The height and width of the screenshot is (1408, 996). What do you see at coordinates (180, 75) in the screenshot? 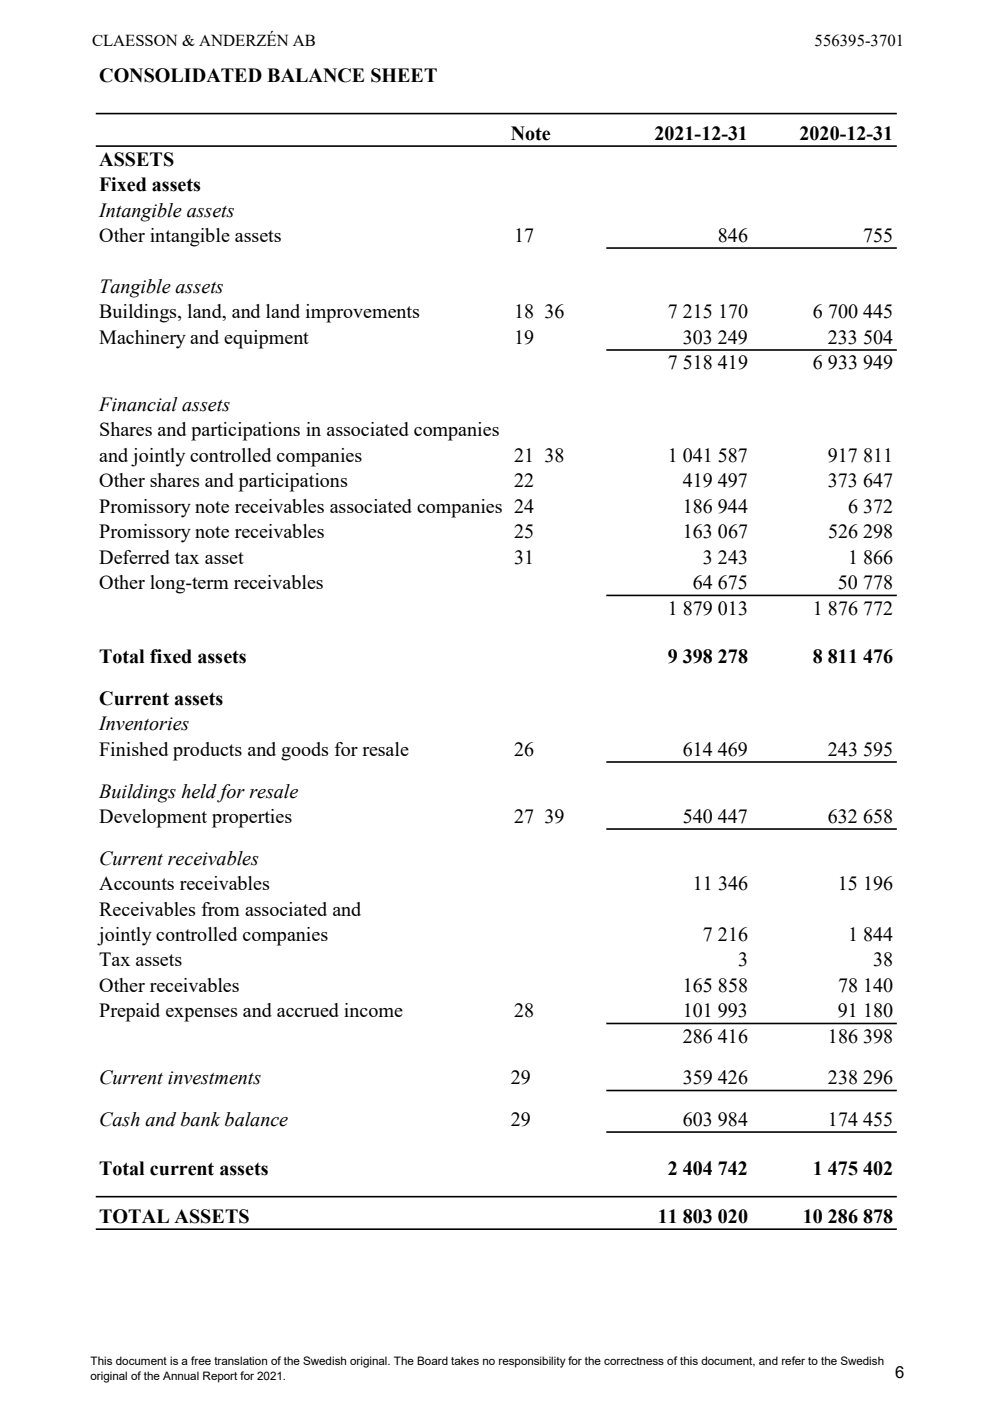
I see `CONSOLIDATED` at bounding box center [180, 75].
